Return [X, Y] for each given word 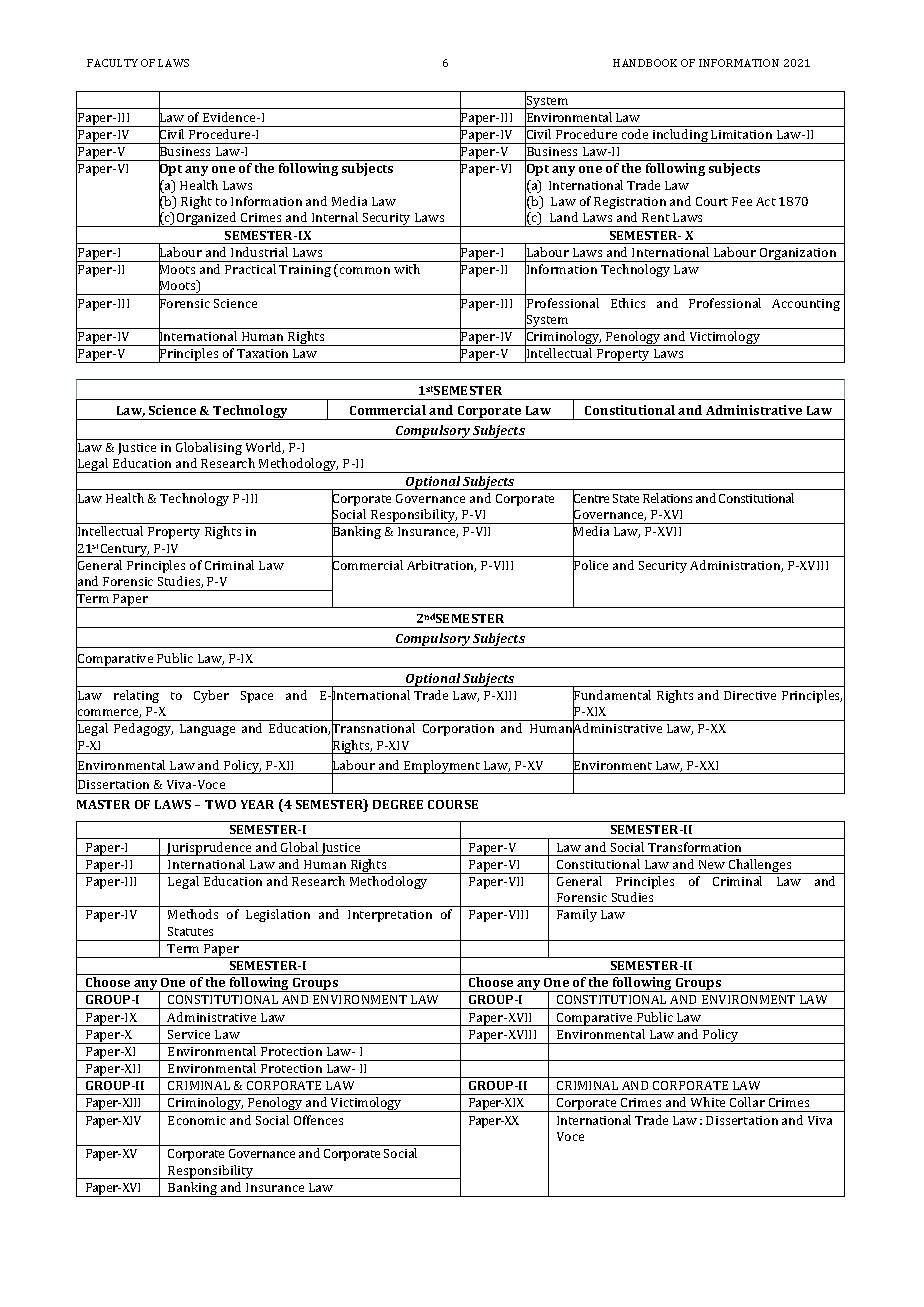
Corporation [458, 730]
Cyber [211, 696]
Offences [318, 1120]
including [680, 136]
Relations [667, 498]
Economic [197, 1120]
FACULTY [112, 63]
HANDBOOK [645, 63]
